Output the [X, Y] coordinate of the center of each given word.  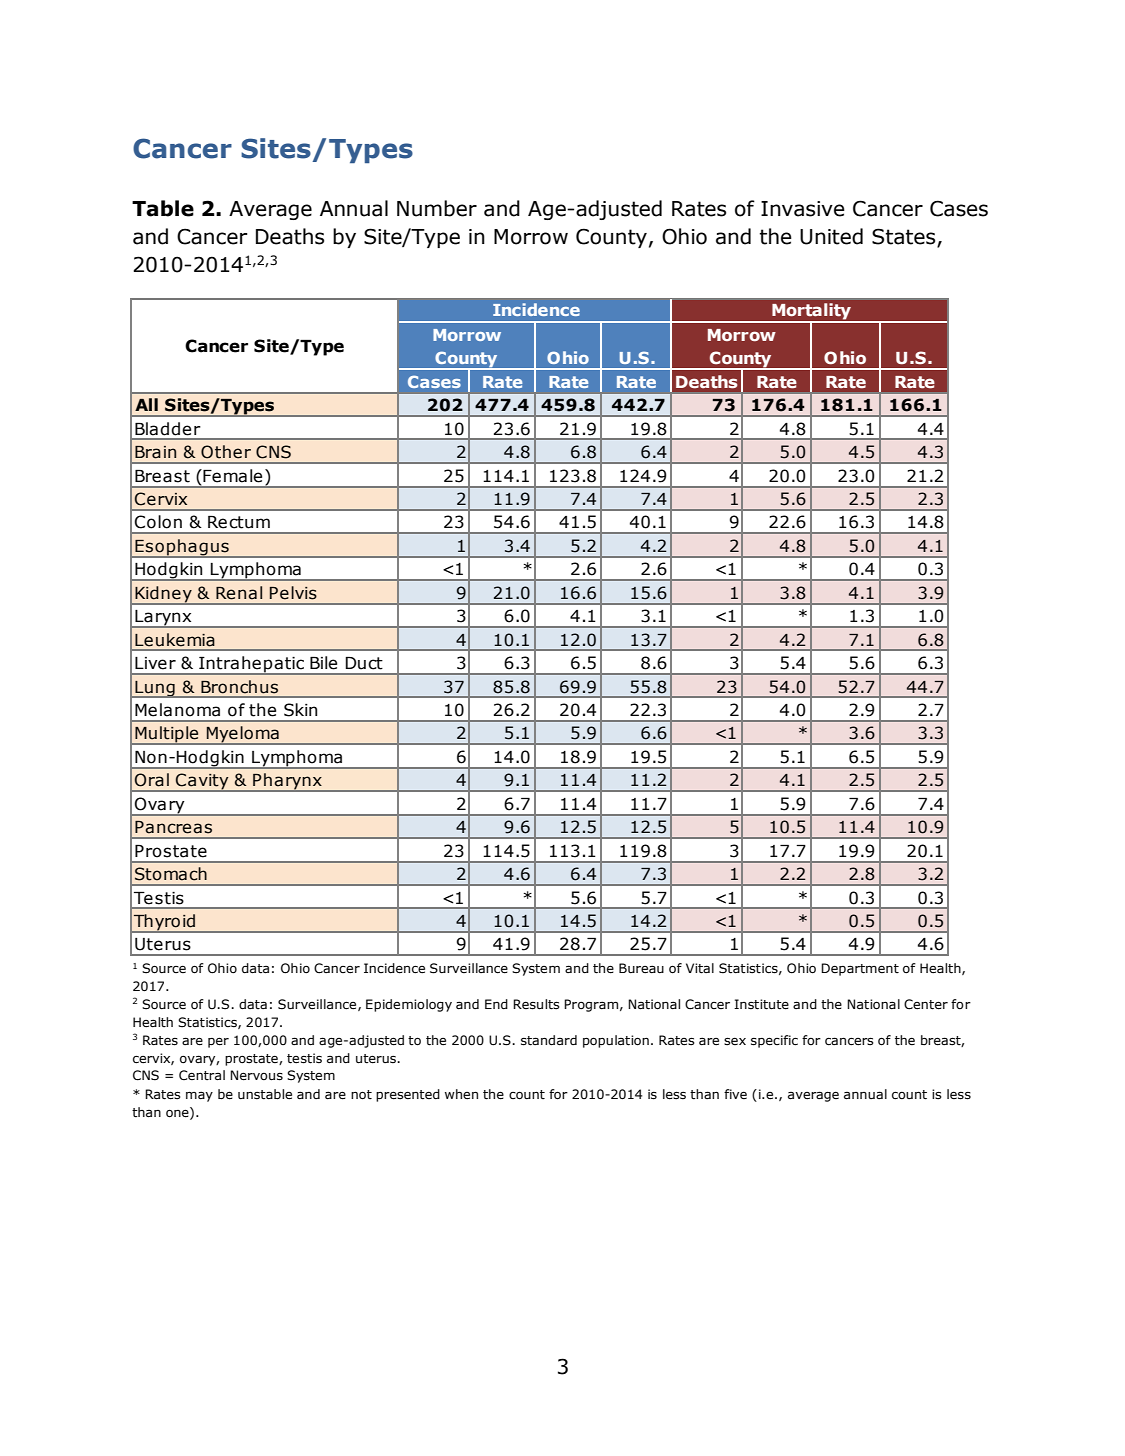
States [905, 237]
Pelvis [293, 593]
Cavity [202, 782]
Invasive [803, 209]
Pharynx [287, 782]
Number [437, 208]
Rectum [239, 522]
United [831, 236]
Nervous [256, 1075]
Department [860, 969]
